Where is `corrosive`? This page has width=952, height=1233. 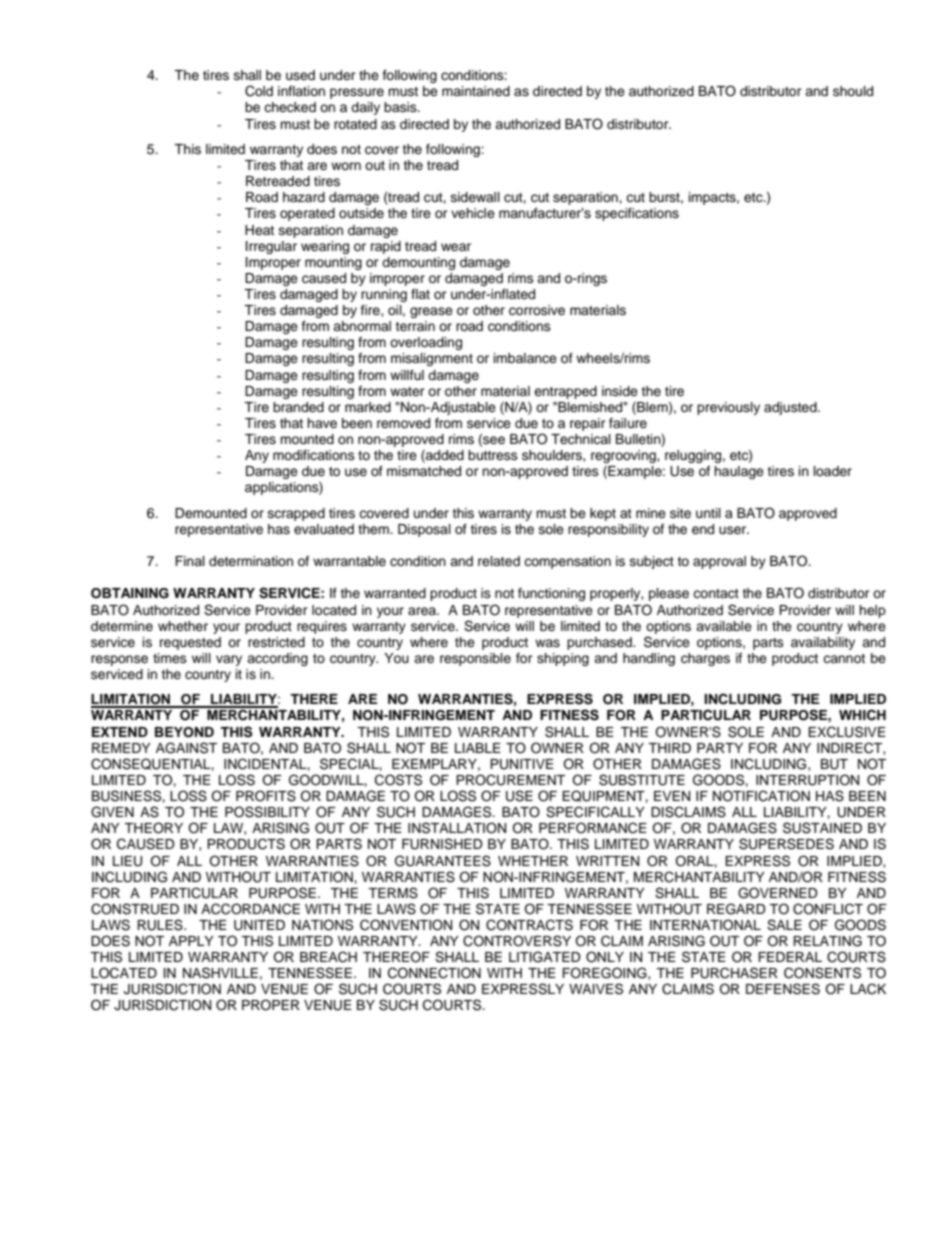 corrosive is located at coordinates (537, 310).
